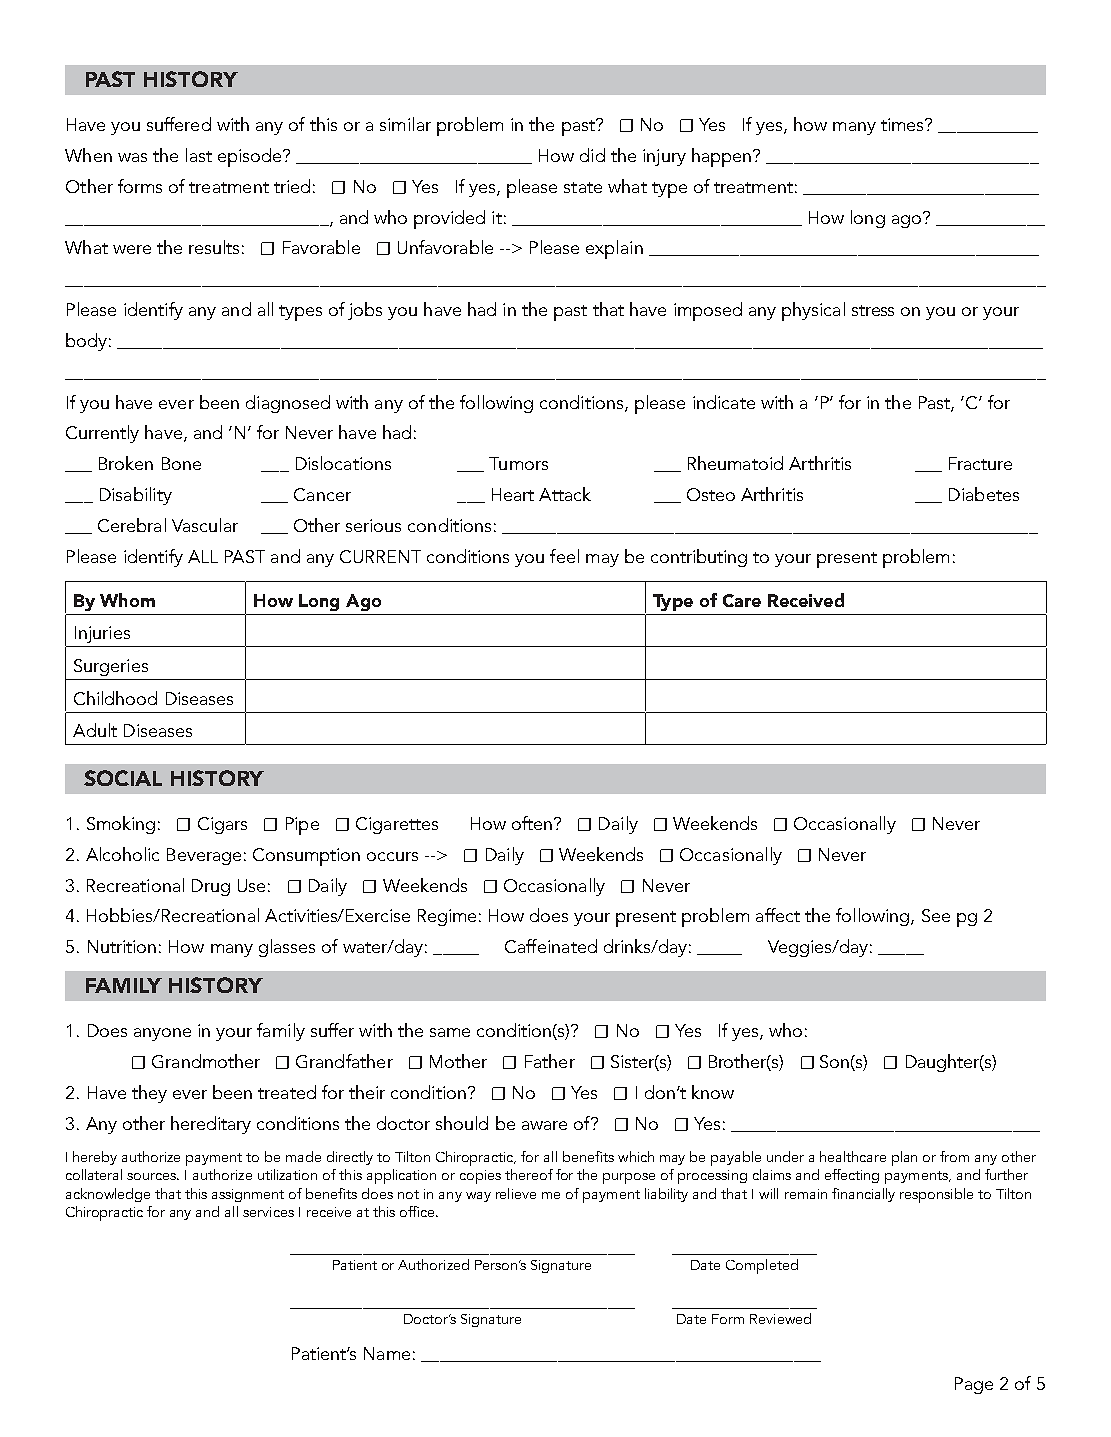 The height and width of the page is (1437, 1111). Describe the element at coordinates (984, 494) in the page. I see `Diabetes` at that location.
